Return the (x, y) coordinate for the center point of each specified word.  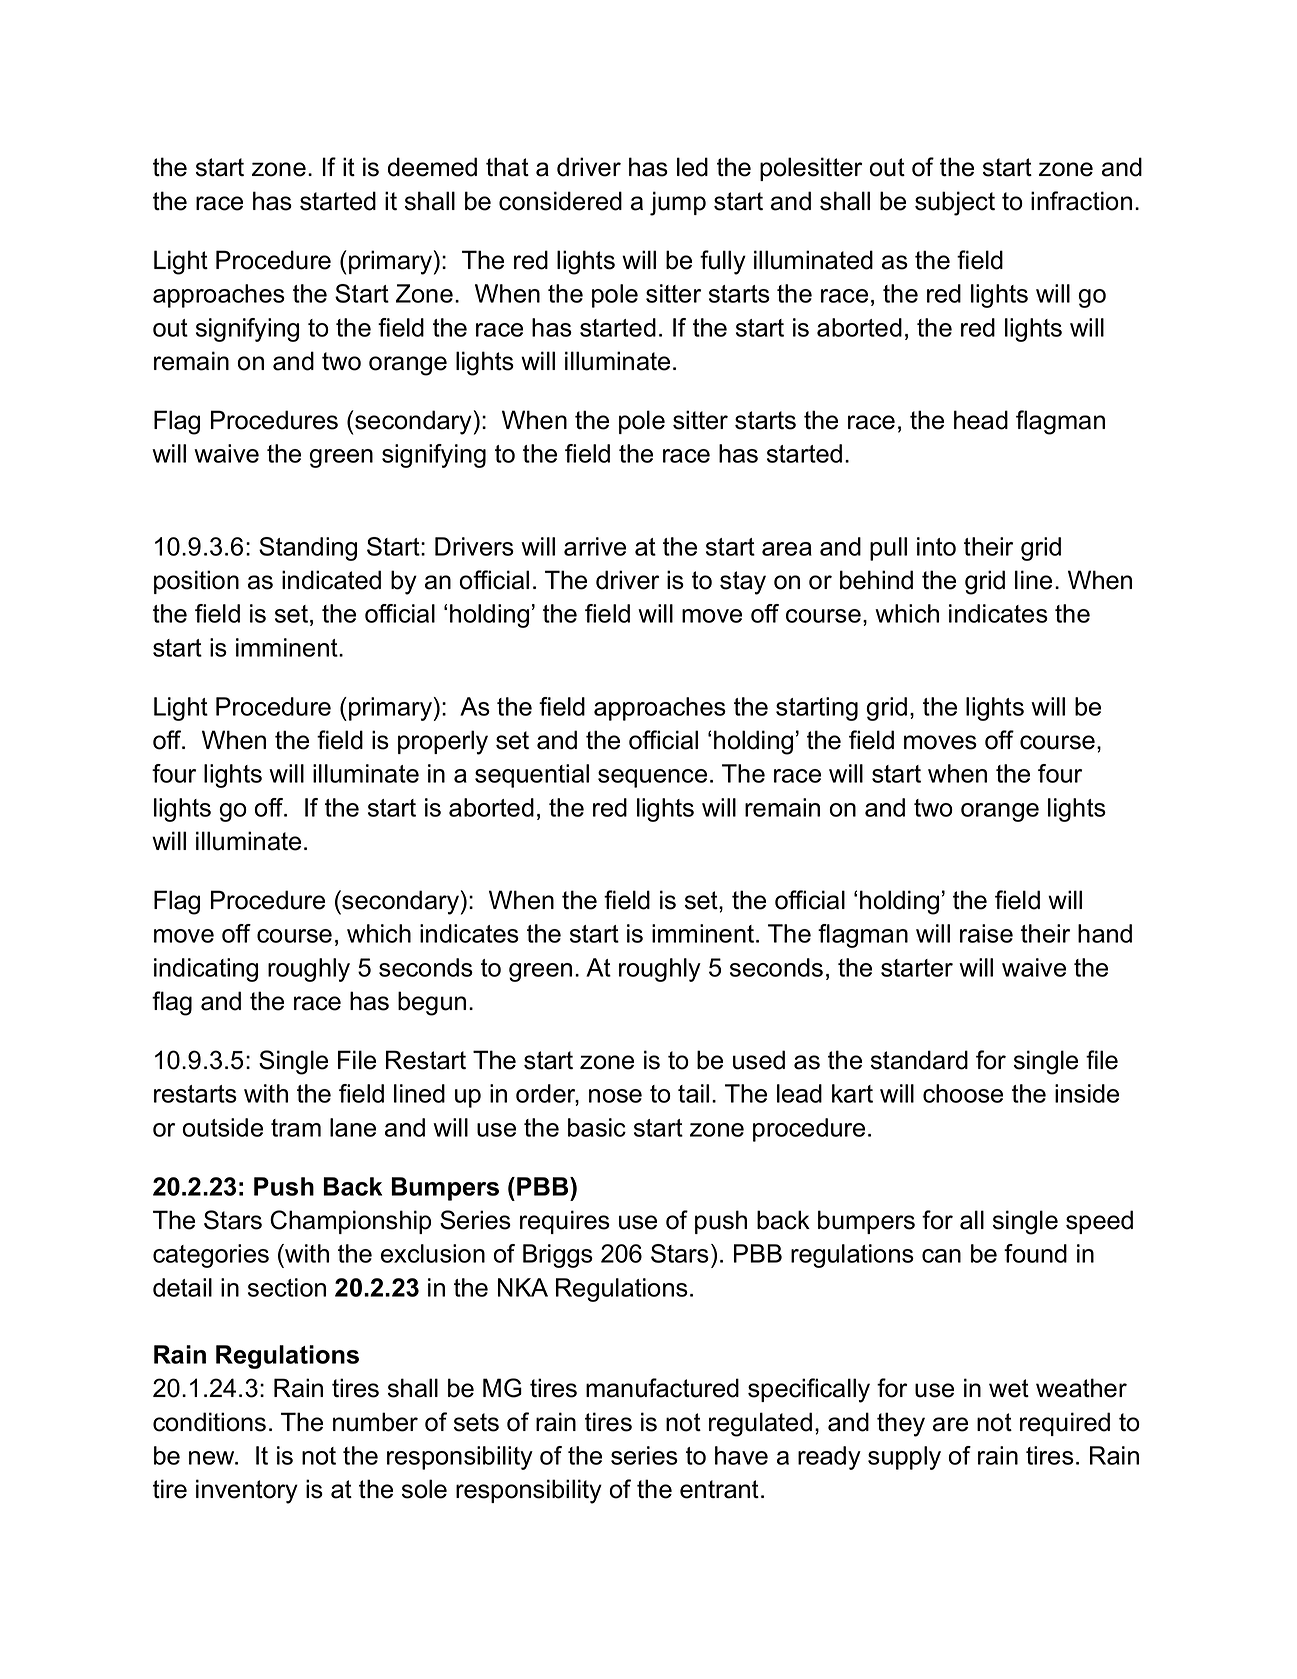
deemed (432, 167)
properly (443, 742)
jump (678, 203)
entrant (719, 1489)
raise (986, 933)
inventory (247, 1491)
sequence (652, 778)
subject (955, 203)
